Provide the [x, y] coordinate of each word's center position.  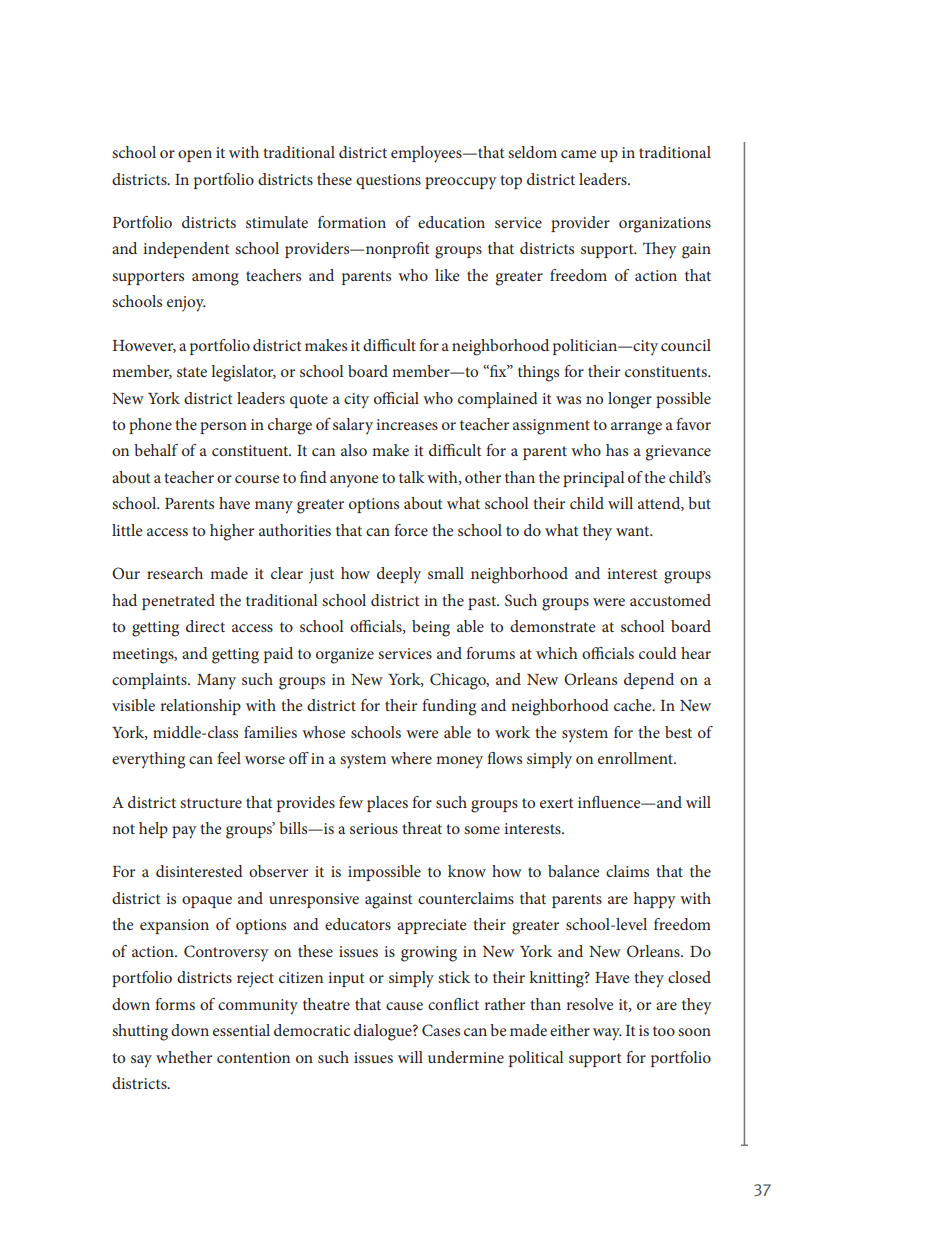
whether [184, 1057]
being [431, 628]
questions [388, 181]
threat [422, 828]
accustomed [670, 600]
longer [630, 400]
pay [184, 832]
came [579, 154]
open [195, 156]
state [192, 372]
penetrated [178, 602]
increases [407, 424]
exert [557, 803]
